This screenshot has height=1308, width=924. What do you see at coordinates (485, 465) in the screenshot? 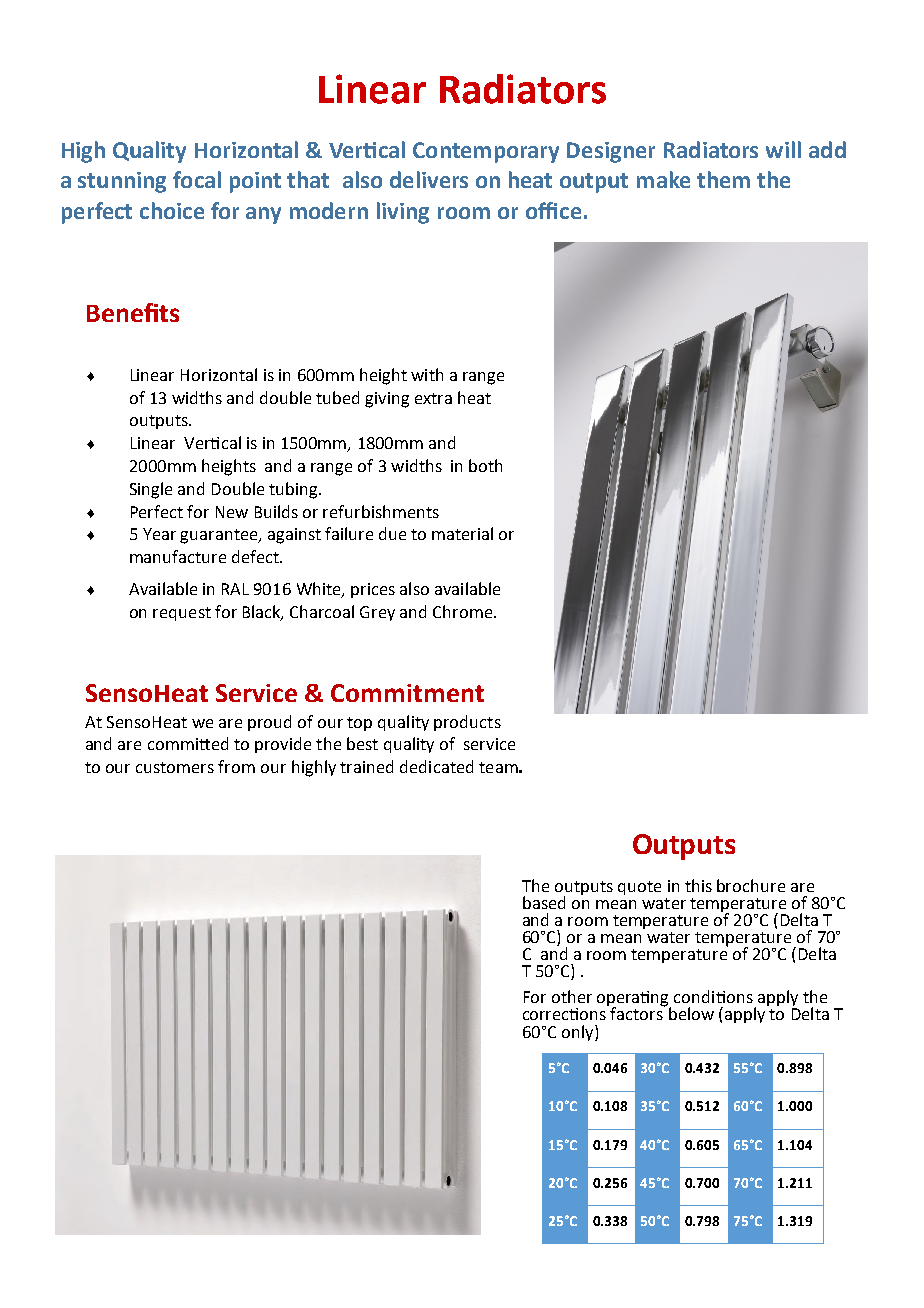
I see `both` at bounding box center [485, 465].
